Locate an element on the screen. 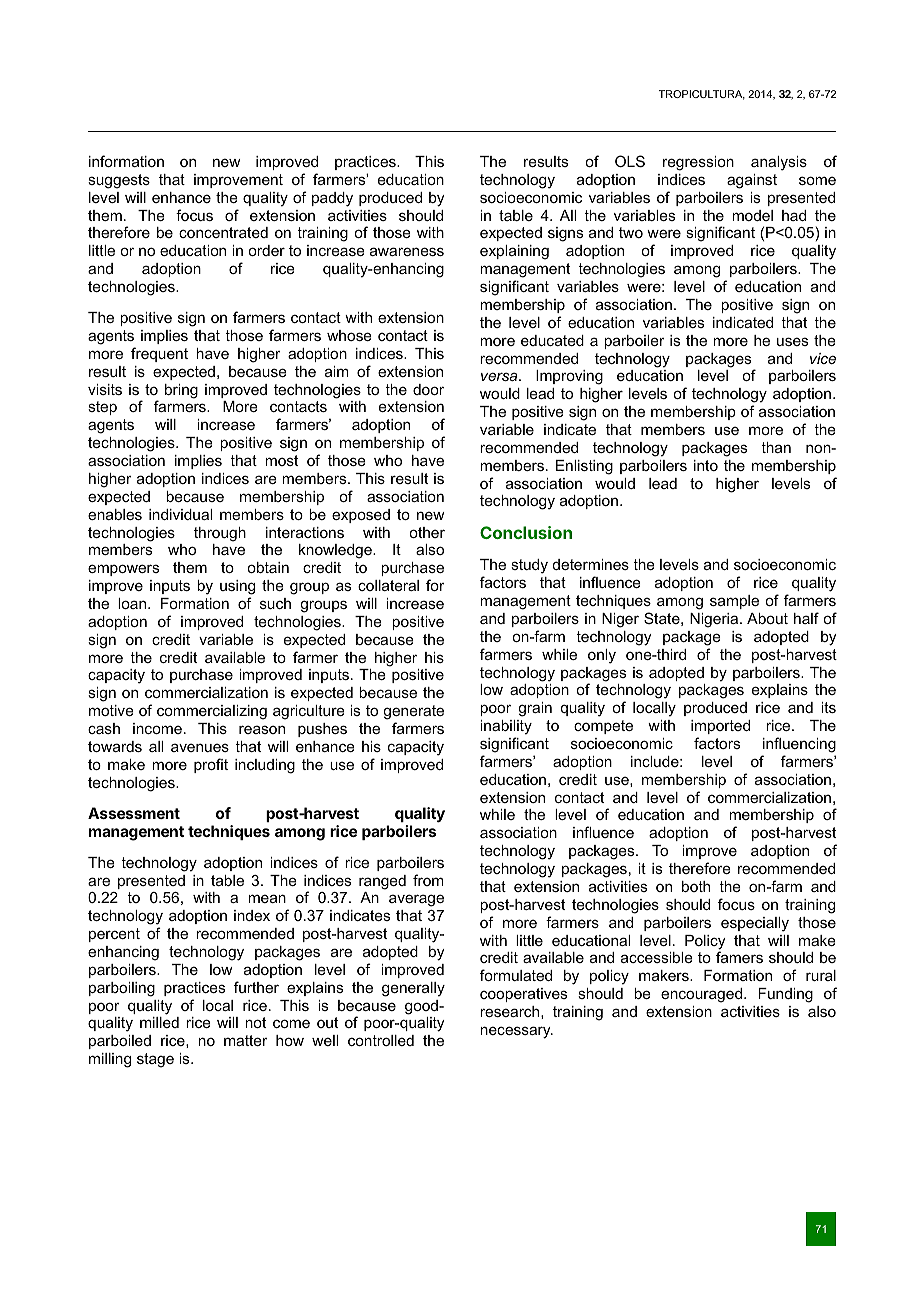  mean is located at coordinates (267, 898).
